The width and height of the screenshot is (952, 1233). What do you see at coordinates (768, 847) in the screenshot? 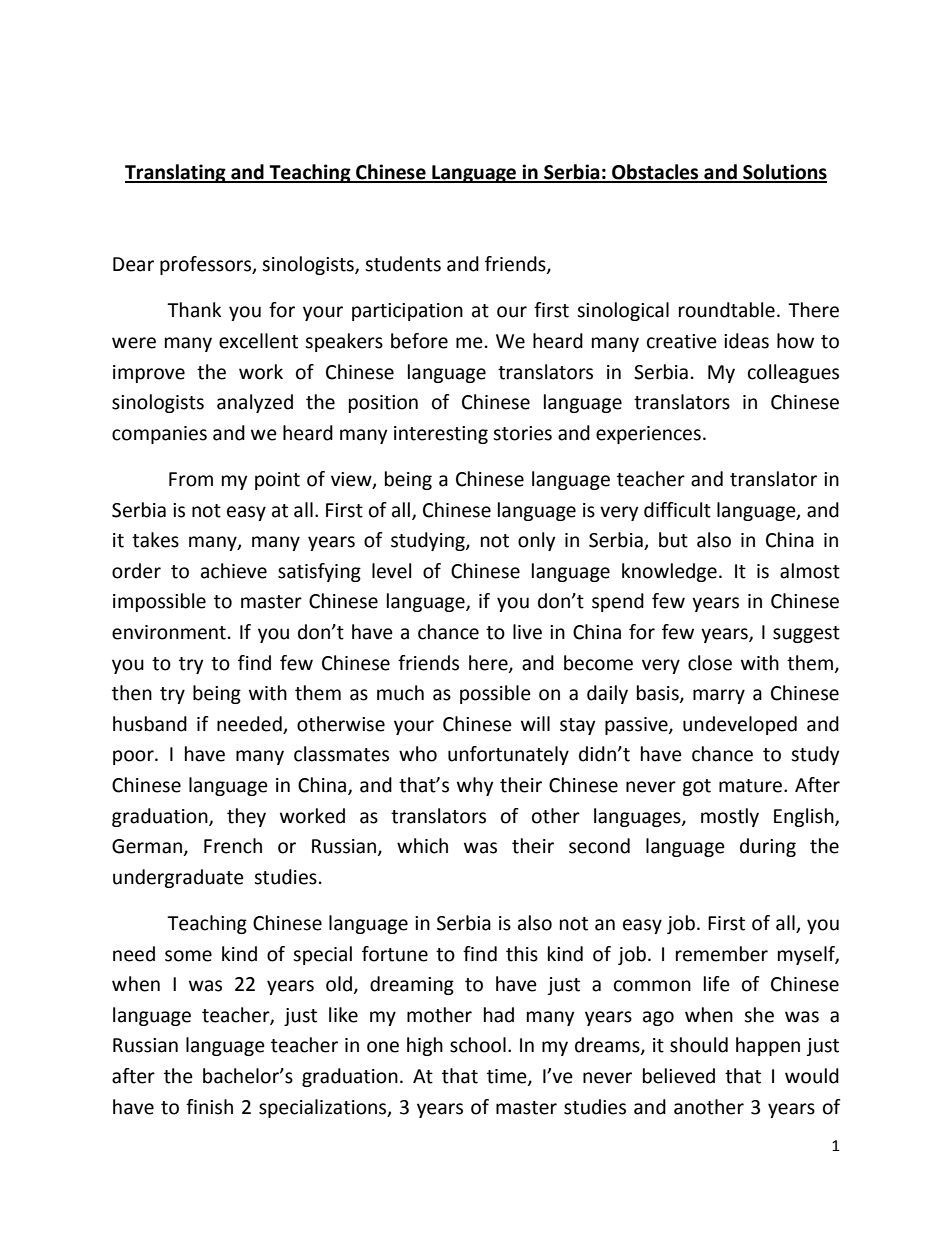
I see `during` at bounding box center [768, 847].
